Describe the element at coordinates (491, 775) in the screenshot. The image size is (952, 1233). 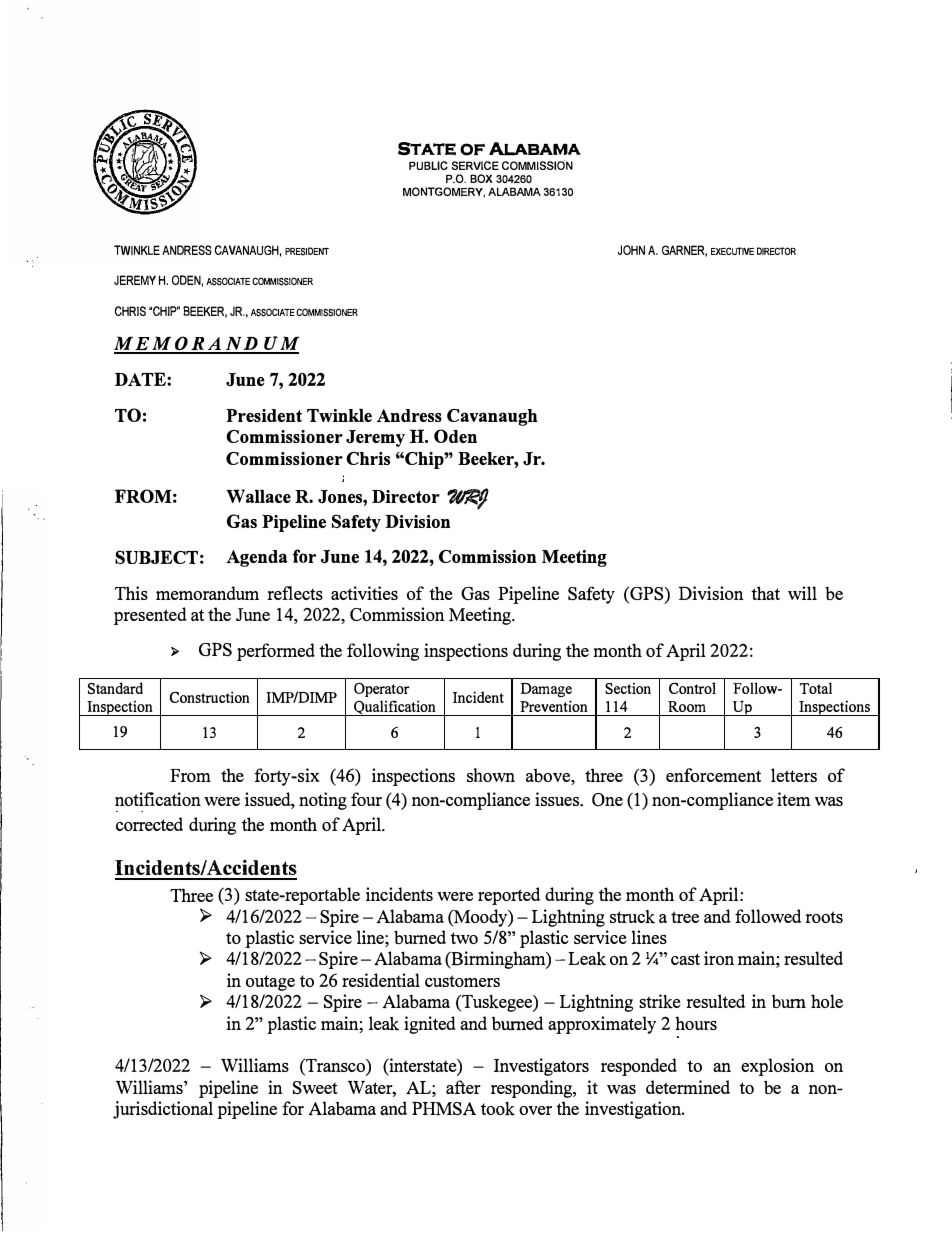
I see `shown` at that location.
